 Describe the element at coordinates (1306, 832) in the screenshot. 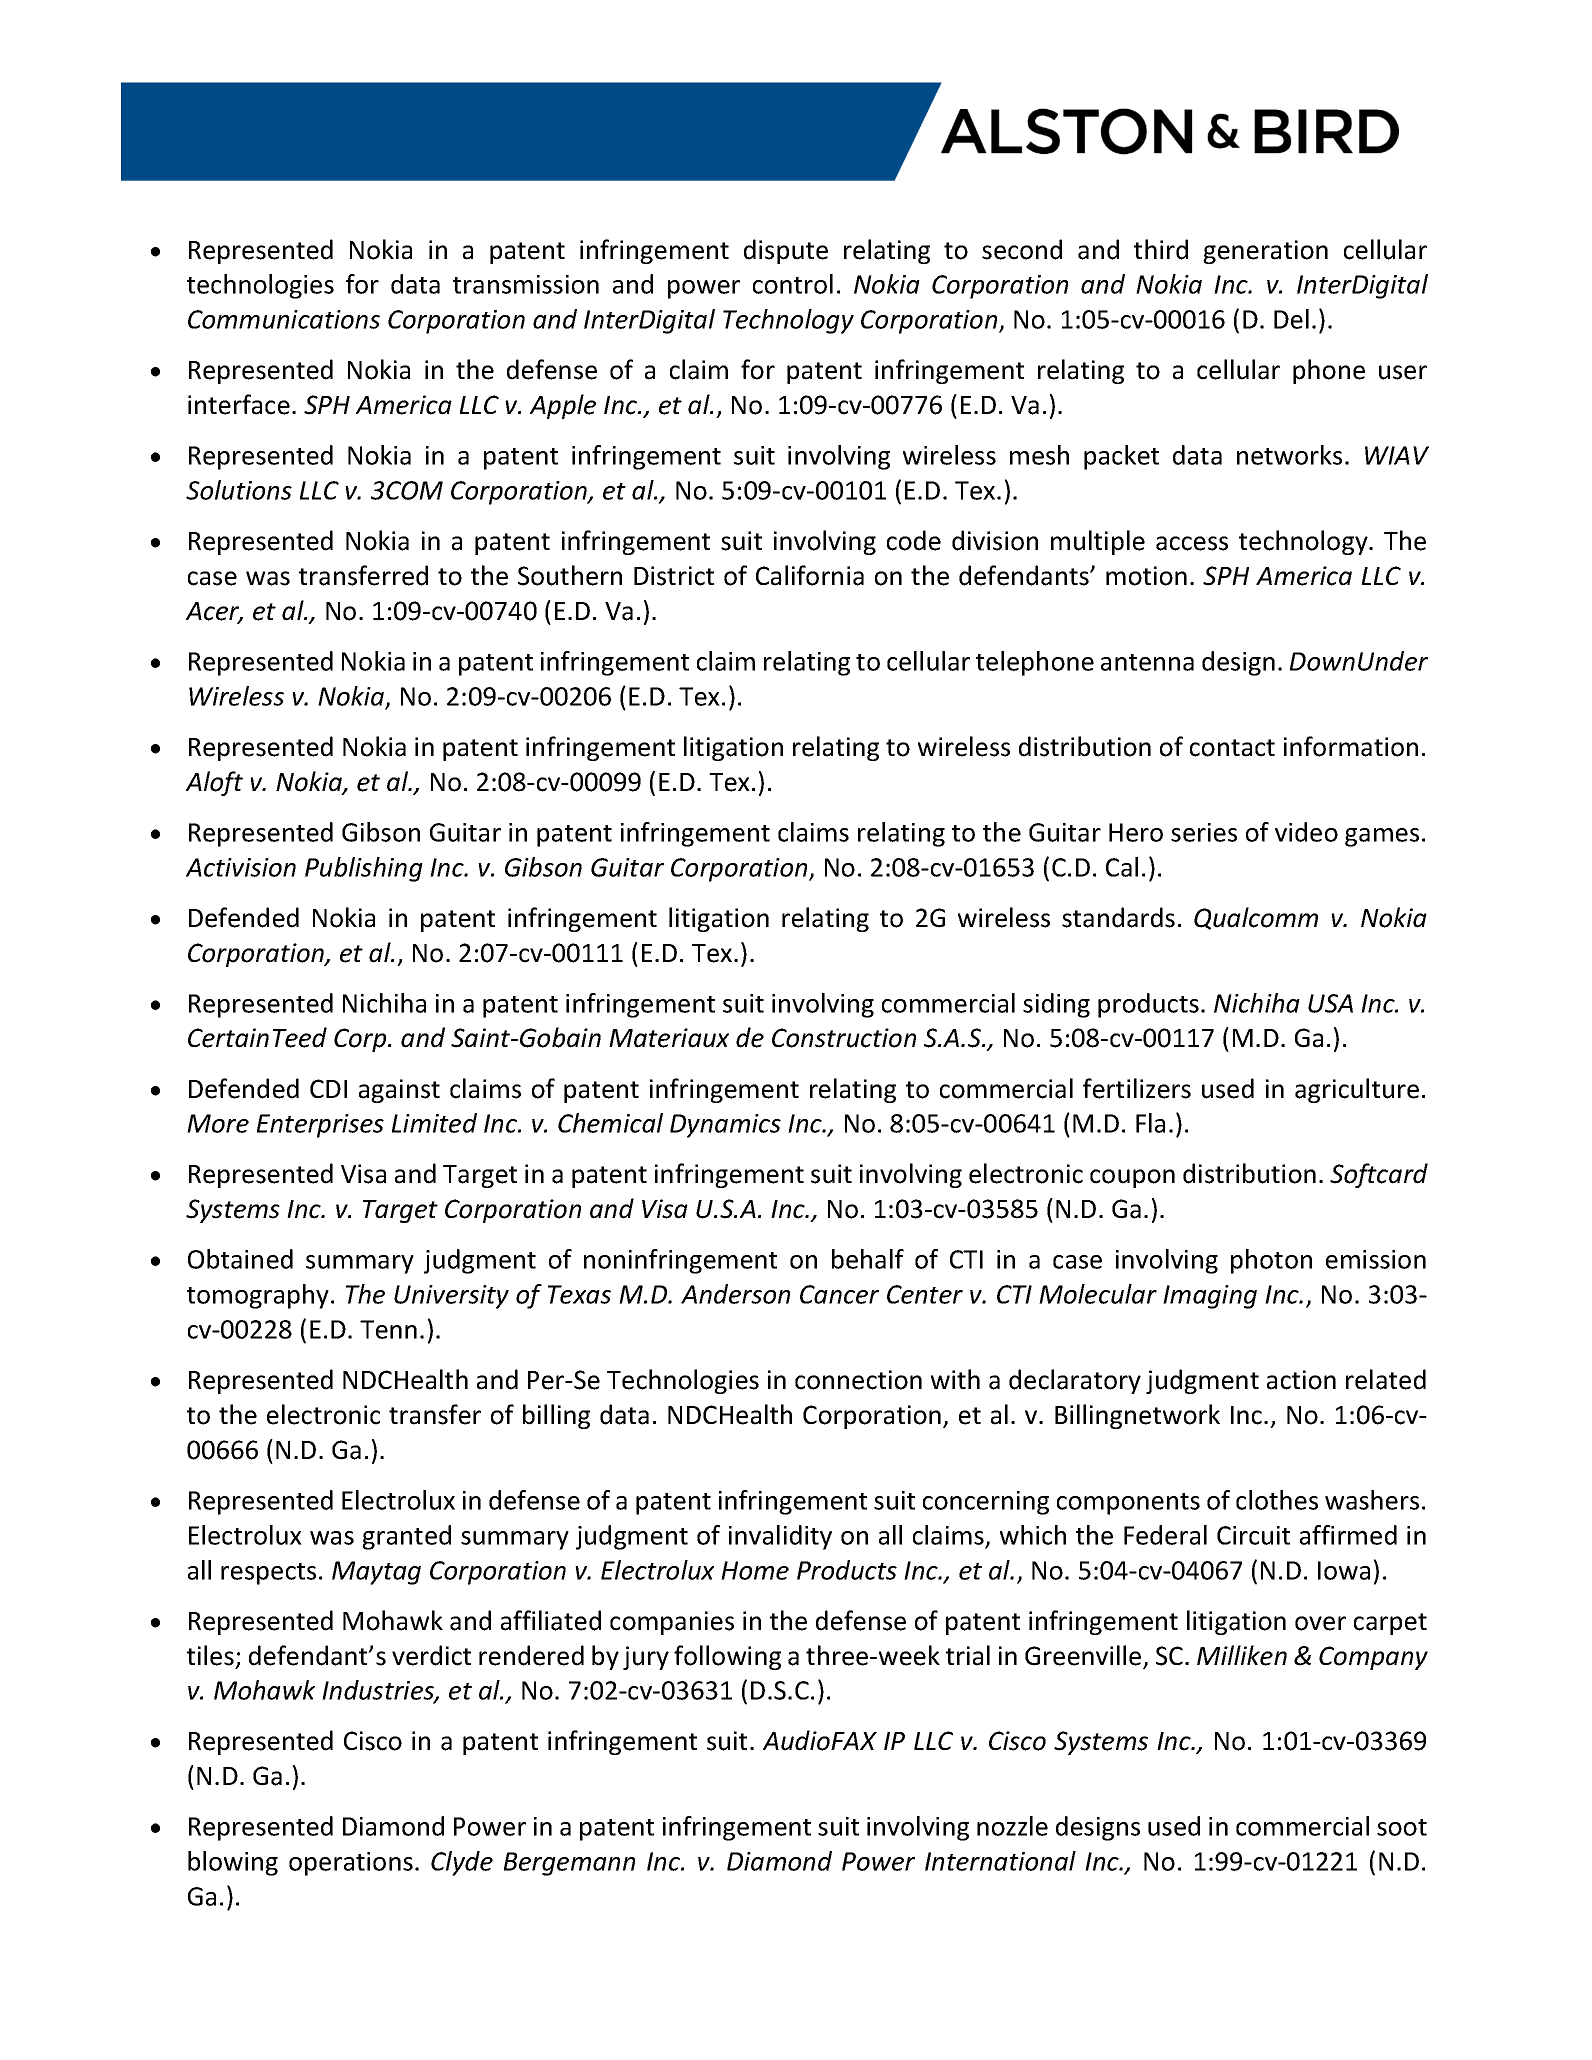

I see `video` at that location.
